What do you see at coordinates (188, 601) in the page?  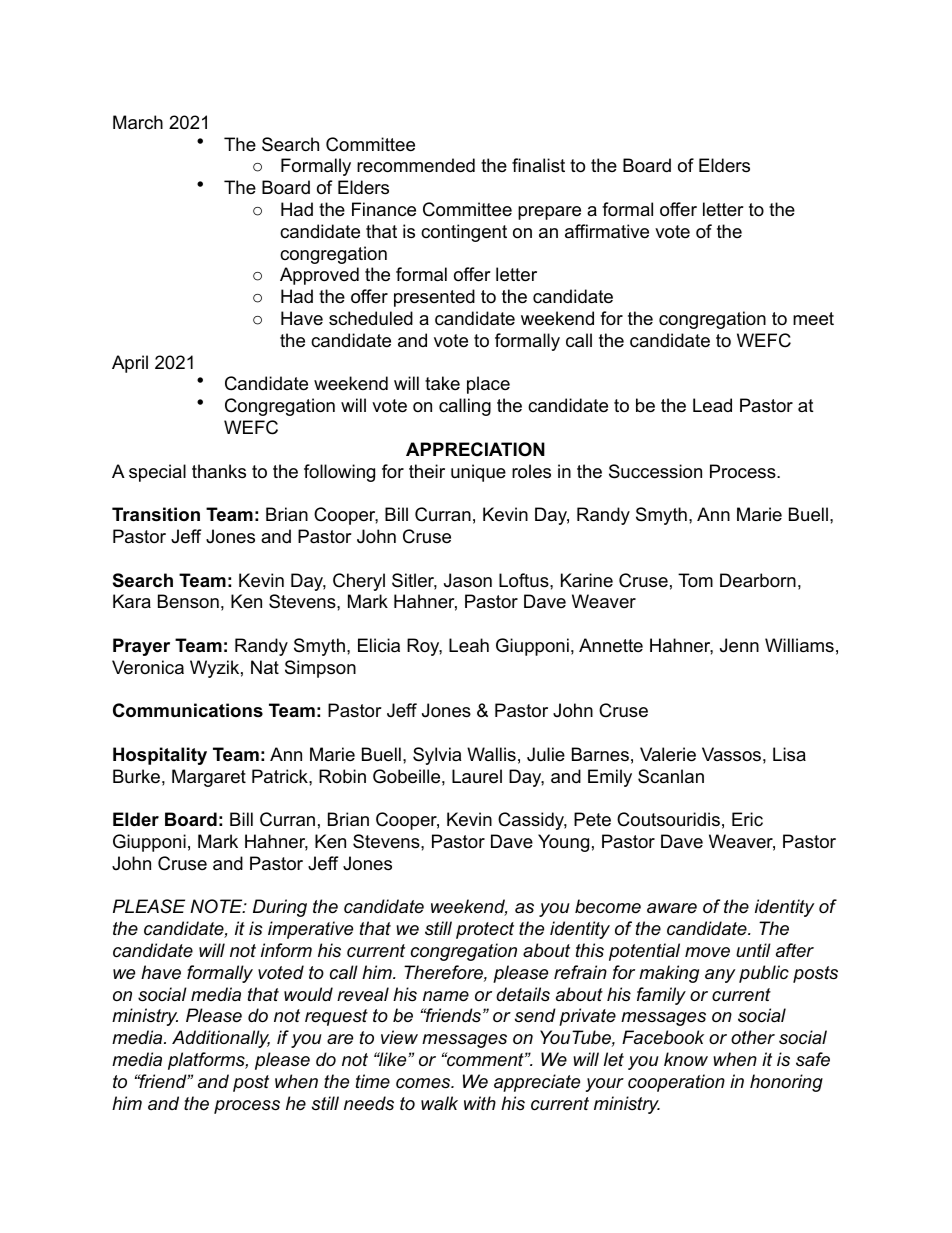 I see `Benson` at bounding box center [188, 601].
